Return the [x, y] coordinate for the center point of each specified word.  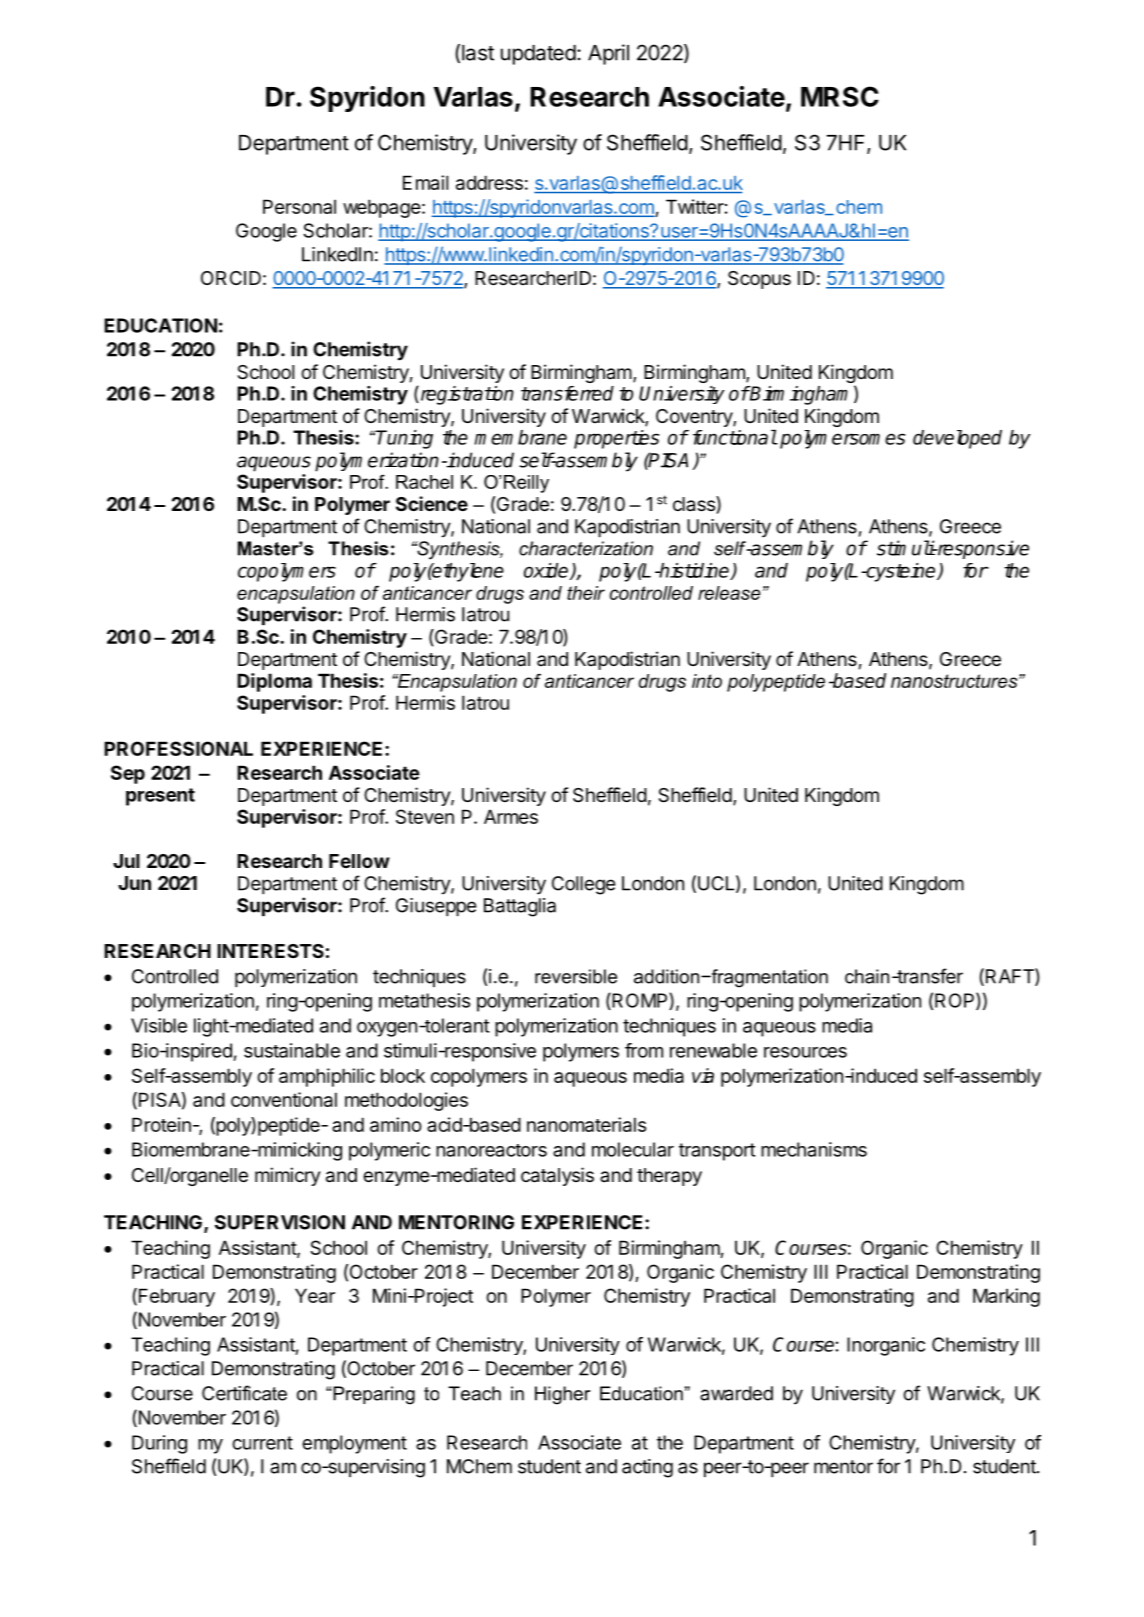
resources [805, 1052]
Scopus [759, 280]
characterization [586, 548]
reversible [576, 976]
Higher [562, 1395]
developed [957, 439]
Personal [299, 206]
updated [538, 55]
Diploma [274, 682]
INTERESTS [270, 951]
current [262, 1443]
